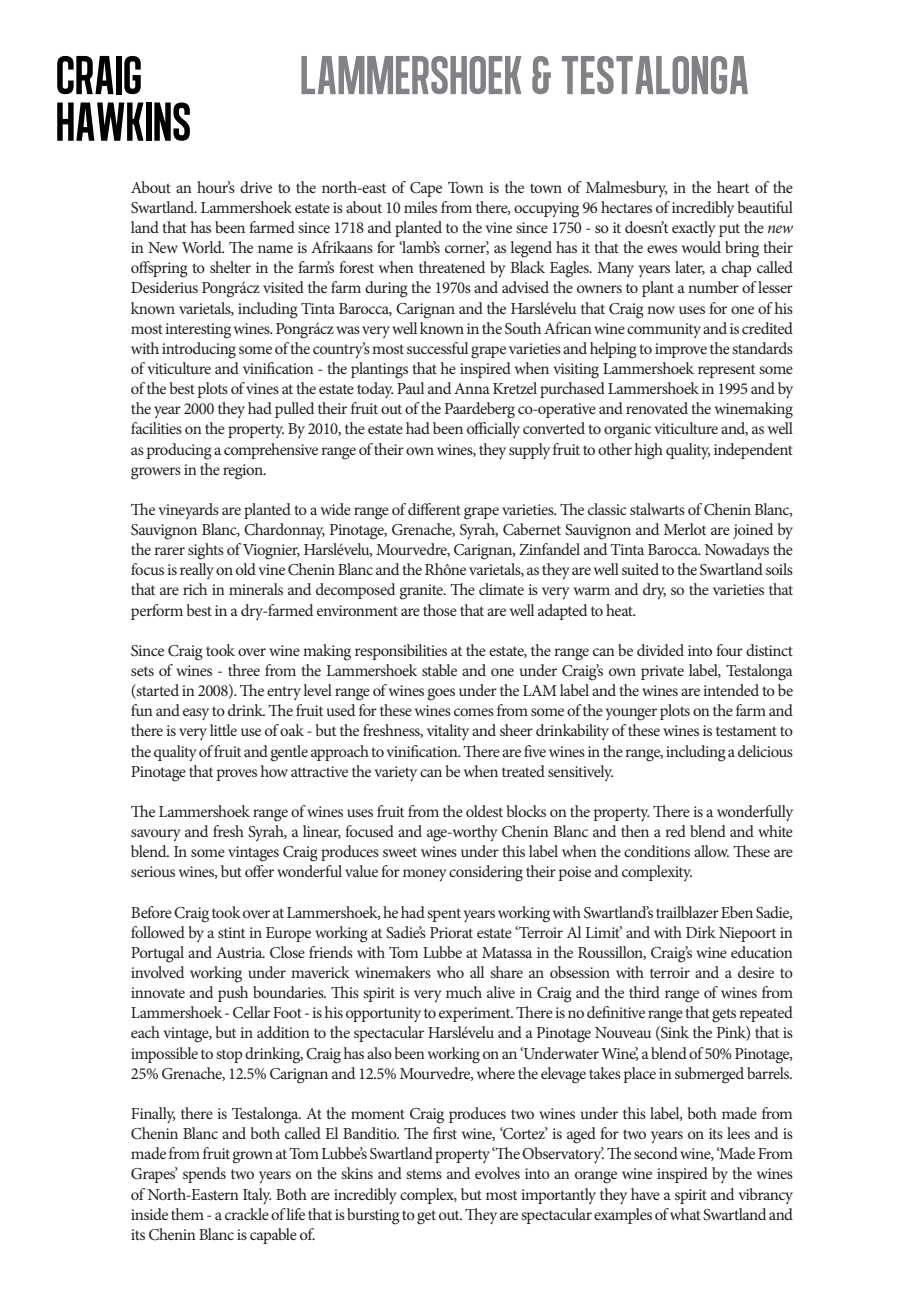  What do you see at coordinates (731, 690) in the screenshot?
I see `intended` at bounding box center [731, 690].
